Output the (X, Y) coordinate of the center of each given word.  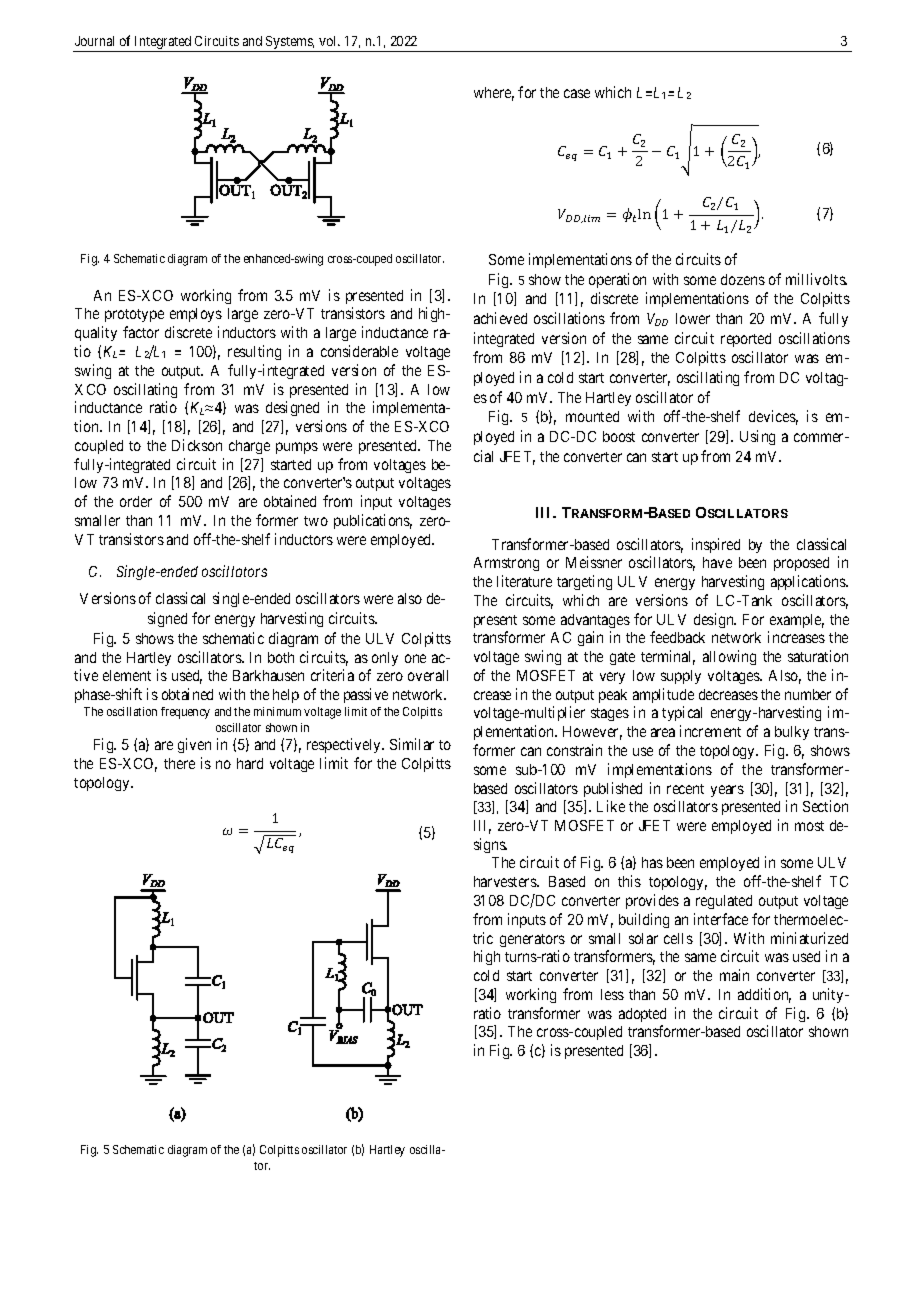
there (179, 763)
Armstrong (506, 564)
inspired (716, 545)
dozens (743, 279)
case (577, 93)
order (136, 501)
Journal (94, 41)
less (612, 994)
